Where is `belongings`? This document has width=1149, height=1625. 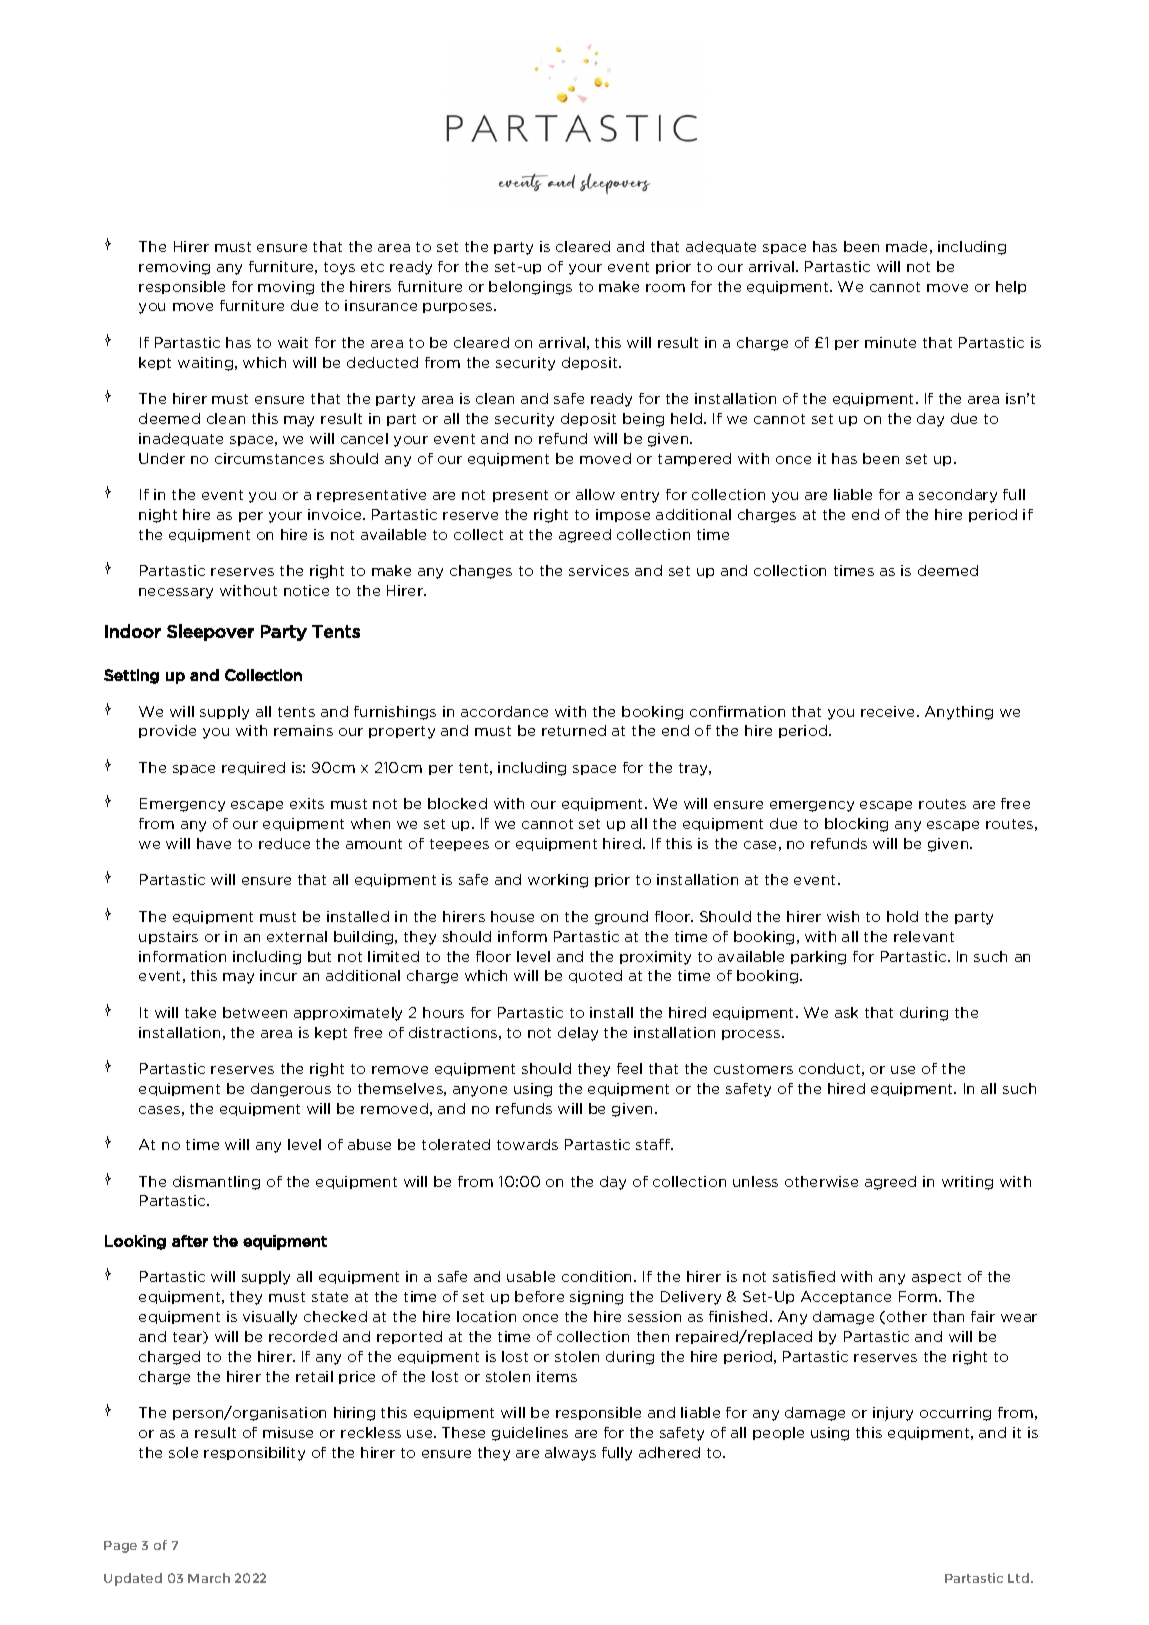 belongings is located at coordinates (530, 288).
